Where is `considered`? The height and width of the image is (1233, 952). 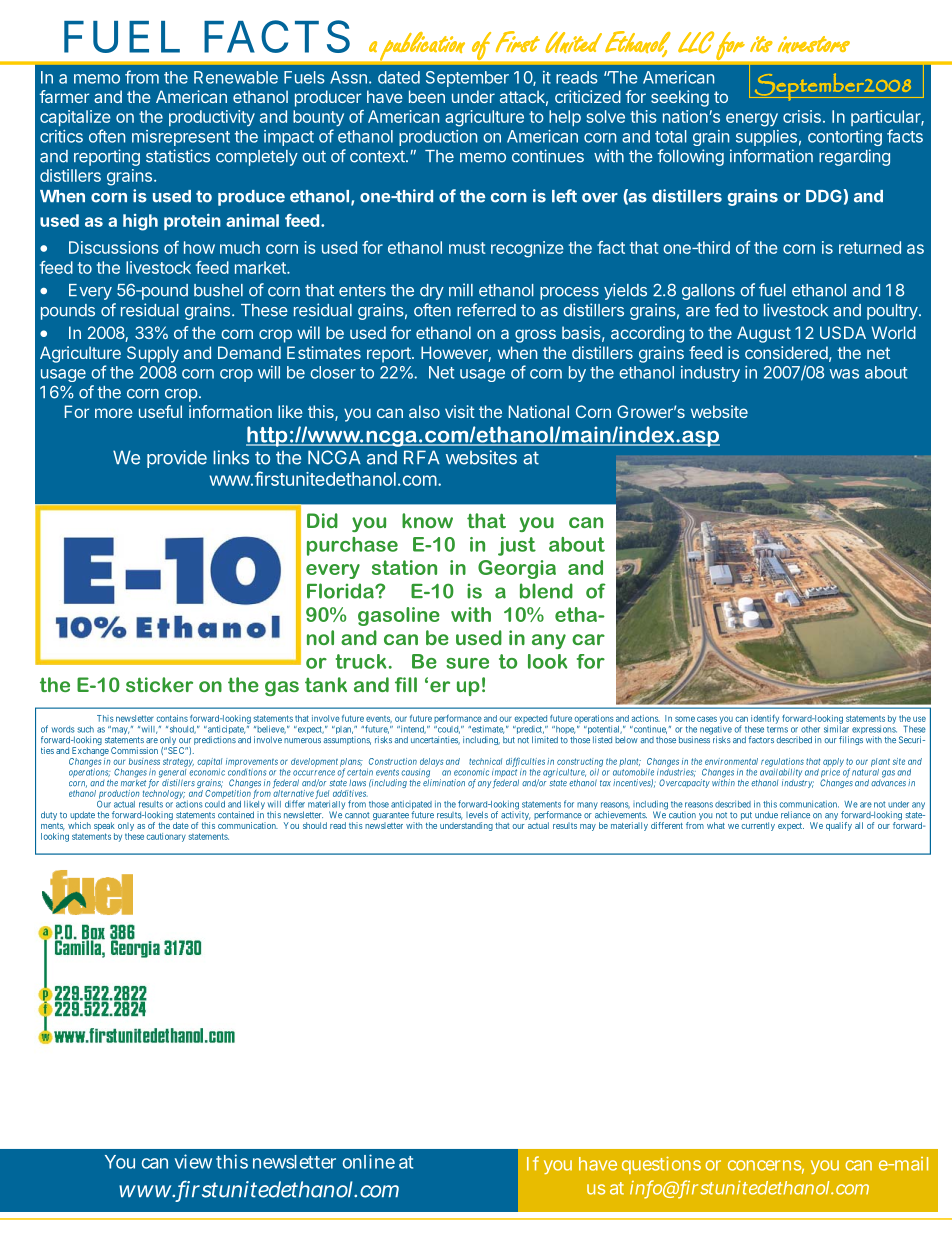 considered is located at coordinates (786, 352).
